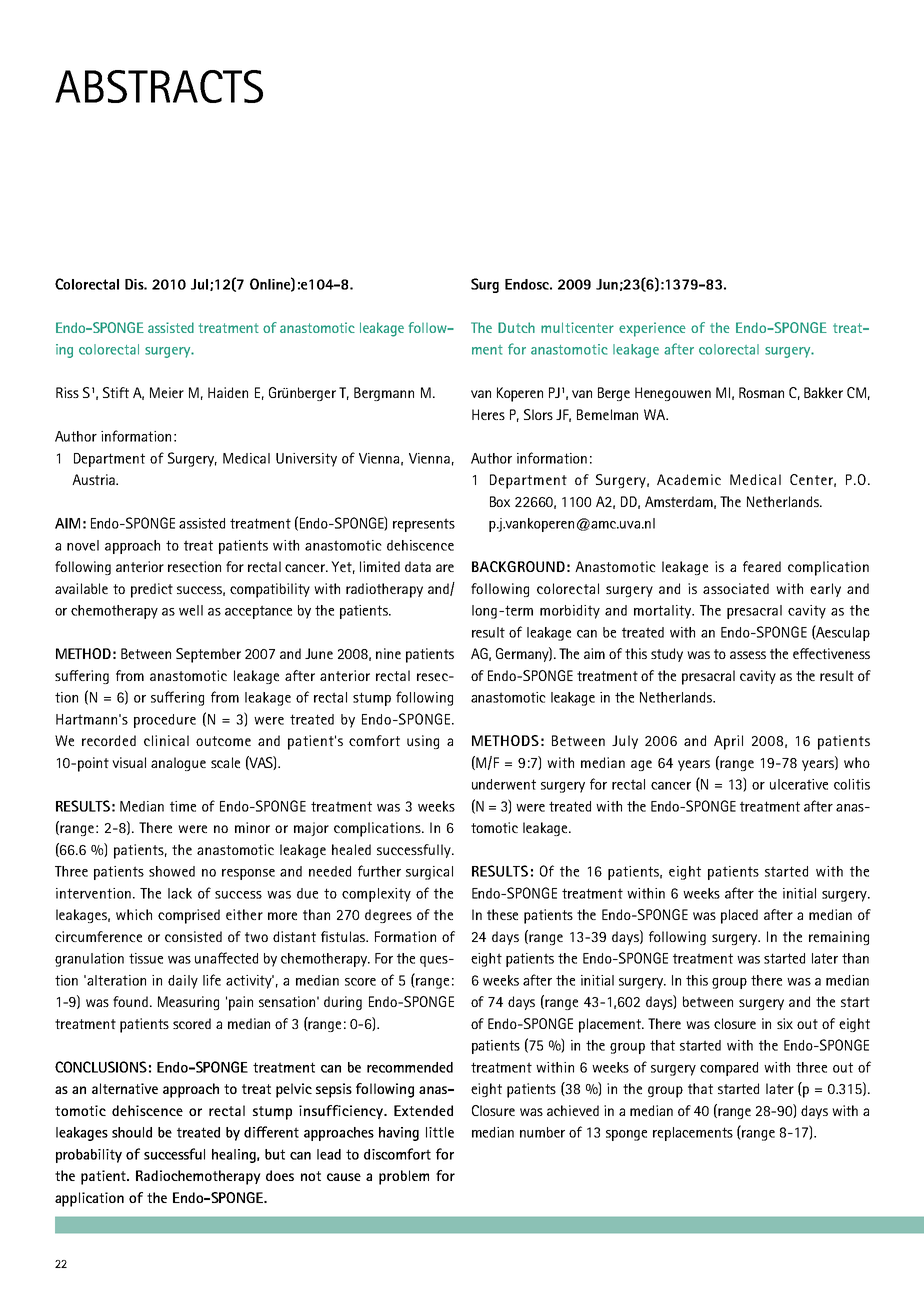 The height and width of the document is (1308, 924). I want to click on assess, so click(748, 655).
